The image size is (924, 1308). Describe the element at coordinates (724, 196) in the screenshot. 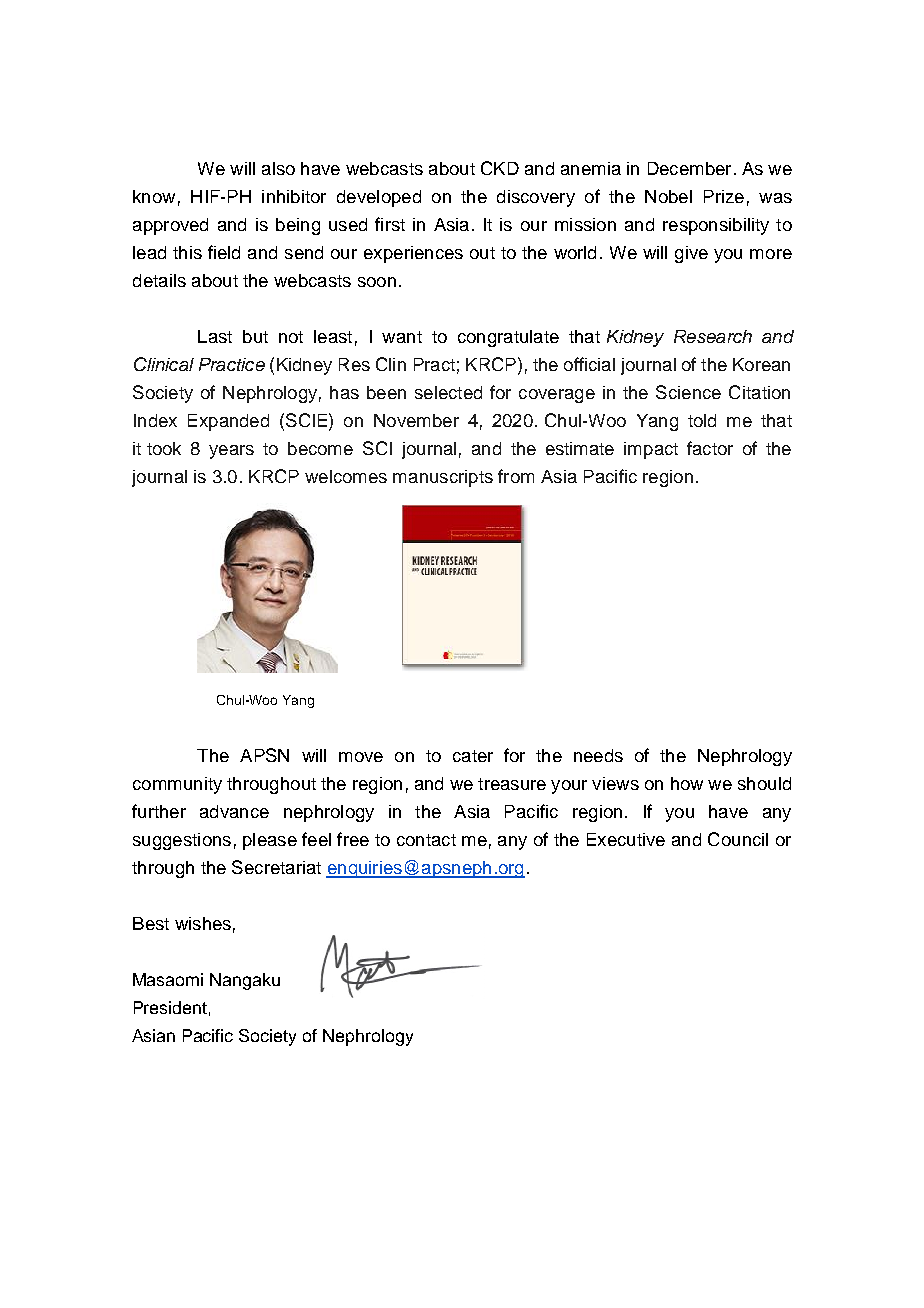

I see `Prize` at that location.
